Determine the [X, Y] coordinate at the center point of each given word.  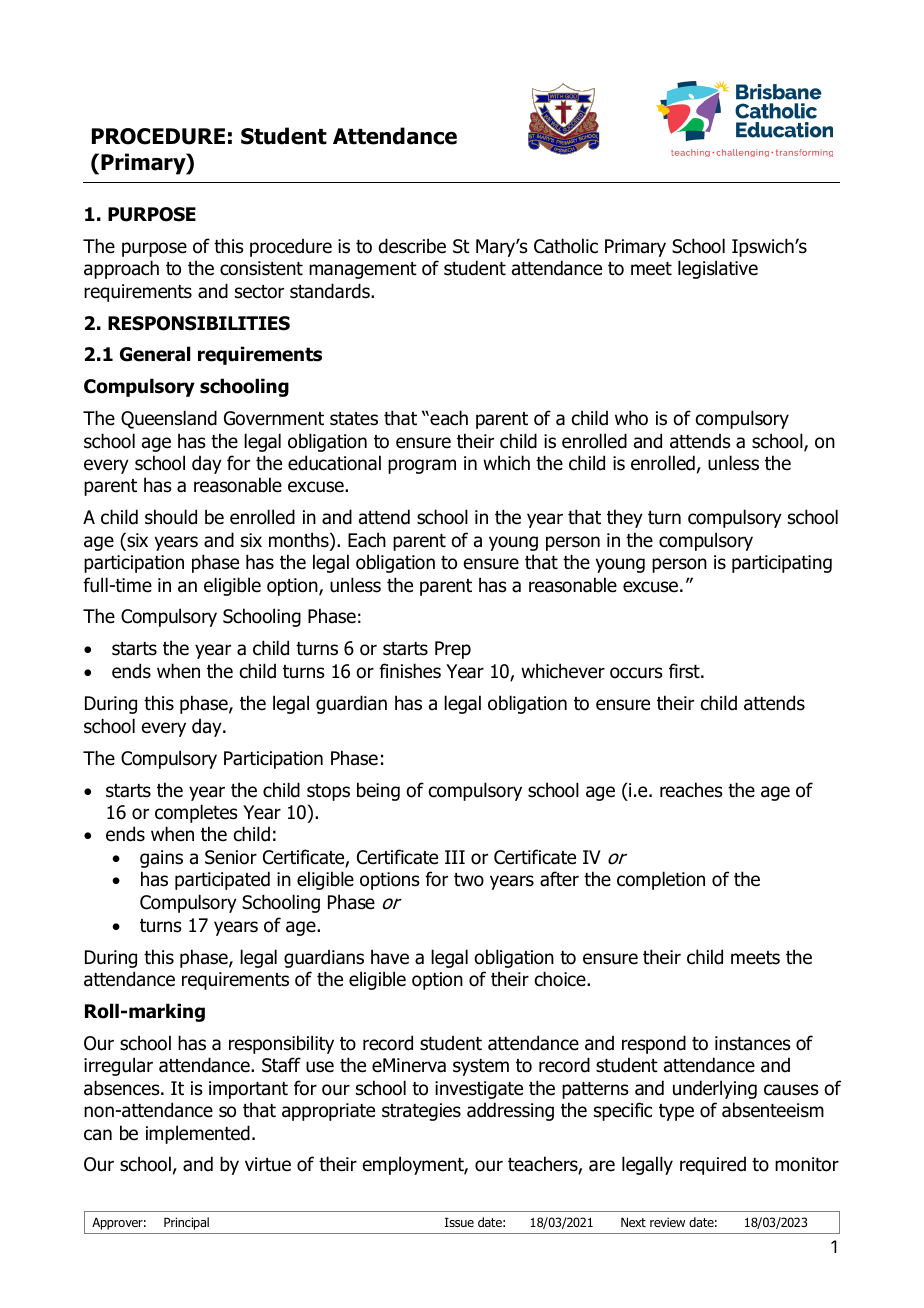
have [390, 957]
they [625, 518]
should [171, 517]
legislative [718, 269]
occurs [636, 673]
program [422, 466]
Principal [186, 1223]
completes [196, 813]
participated [222, 880]
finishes [410, 671]
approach [121, 269]
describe [412, 246]
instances [753, 1043]
